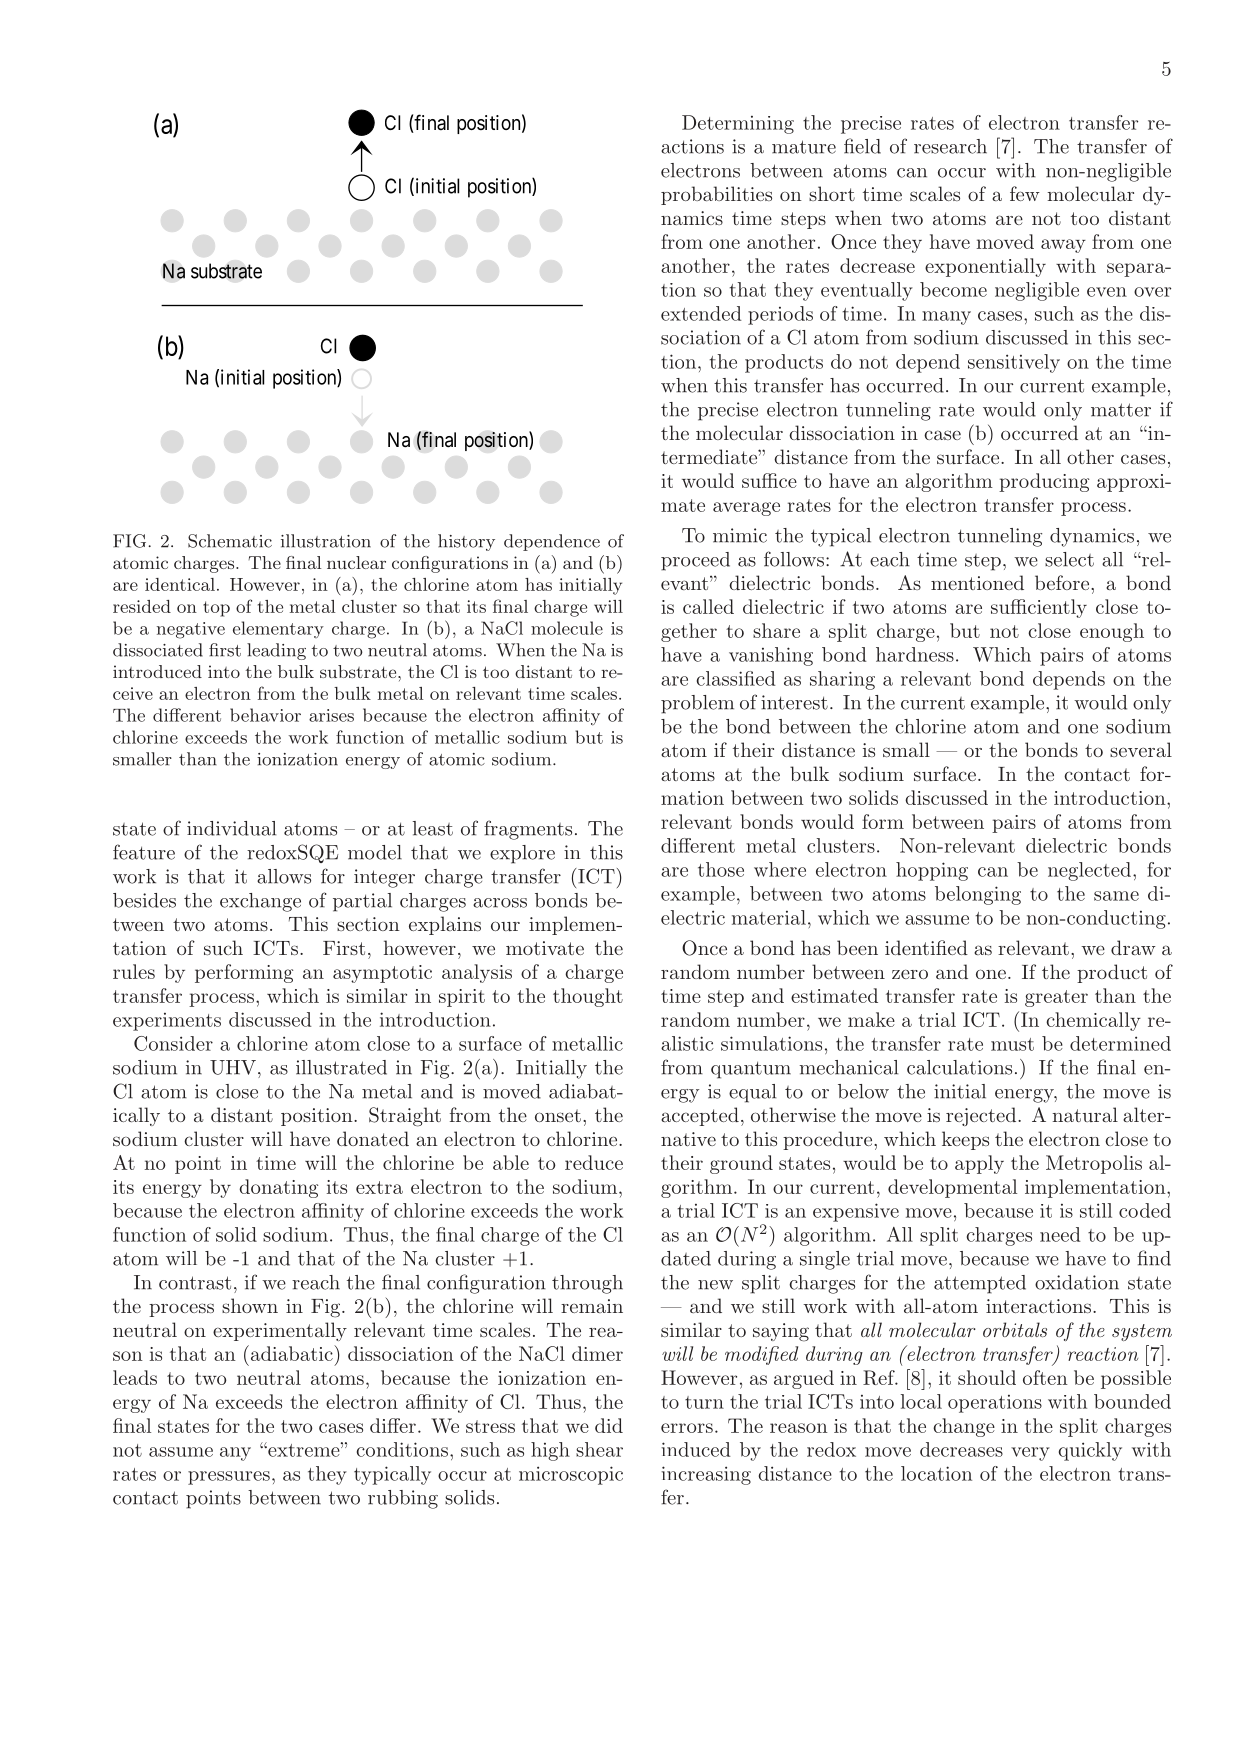 This screenshot has width=1240, height=1755. Describe the element at coordinates (1030, 1454) in the screenshot. I see `very` at that location.
